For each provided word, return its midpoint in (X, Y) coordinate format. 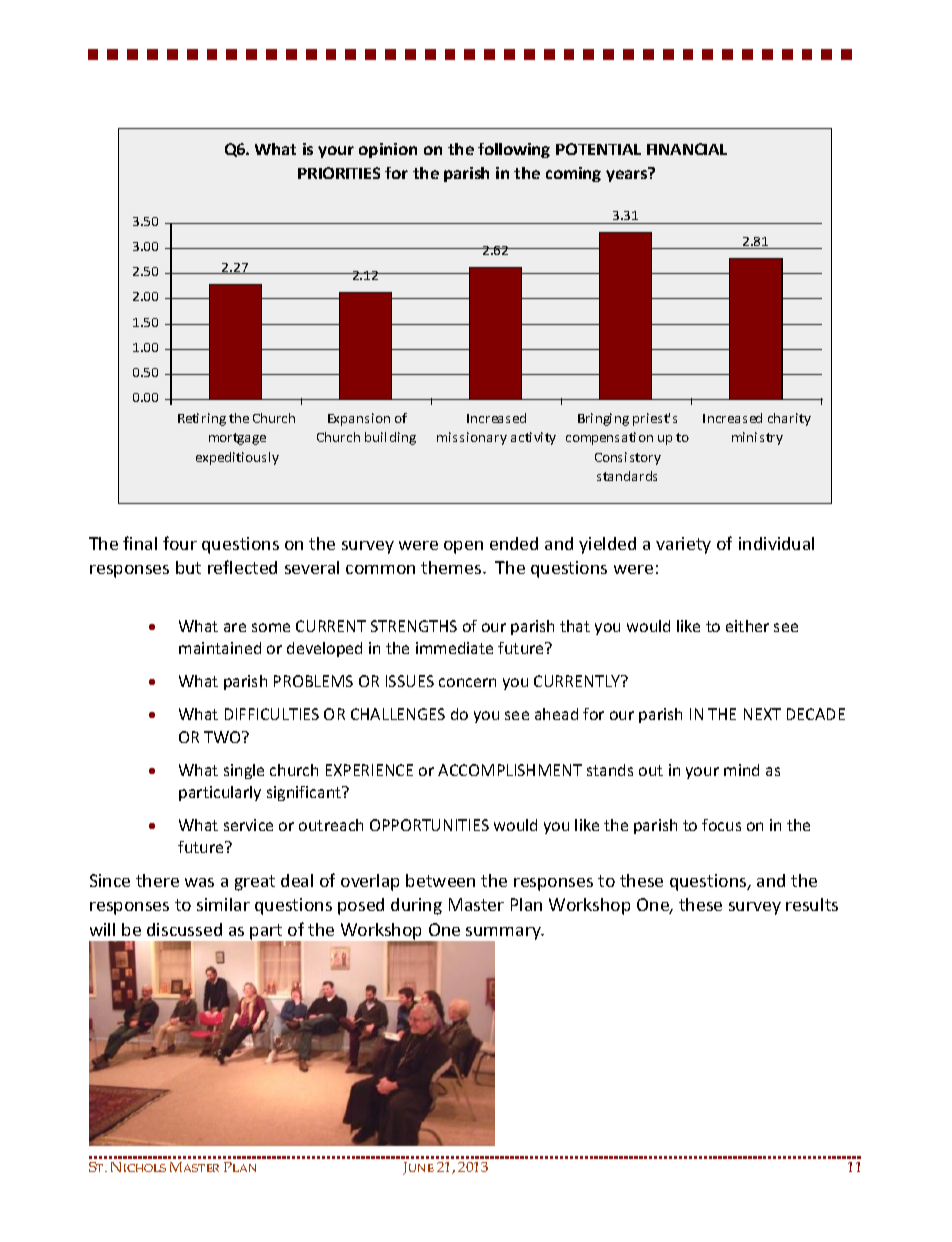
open (463, 547)
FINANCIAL (687, 149)
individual (776, 543)
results (812, 904)
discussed (184, 929)
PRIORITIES (339, 173)
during (416, 906)
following (514, 150)
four (180, 543)
